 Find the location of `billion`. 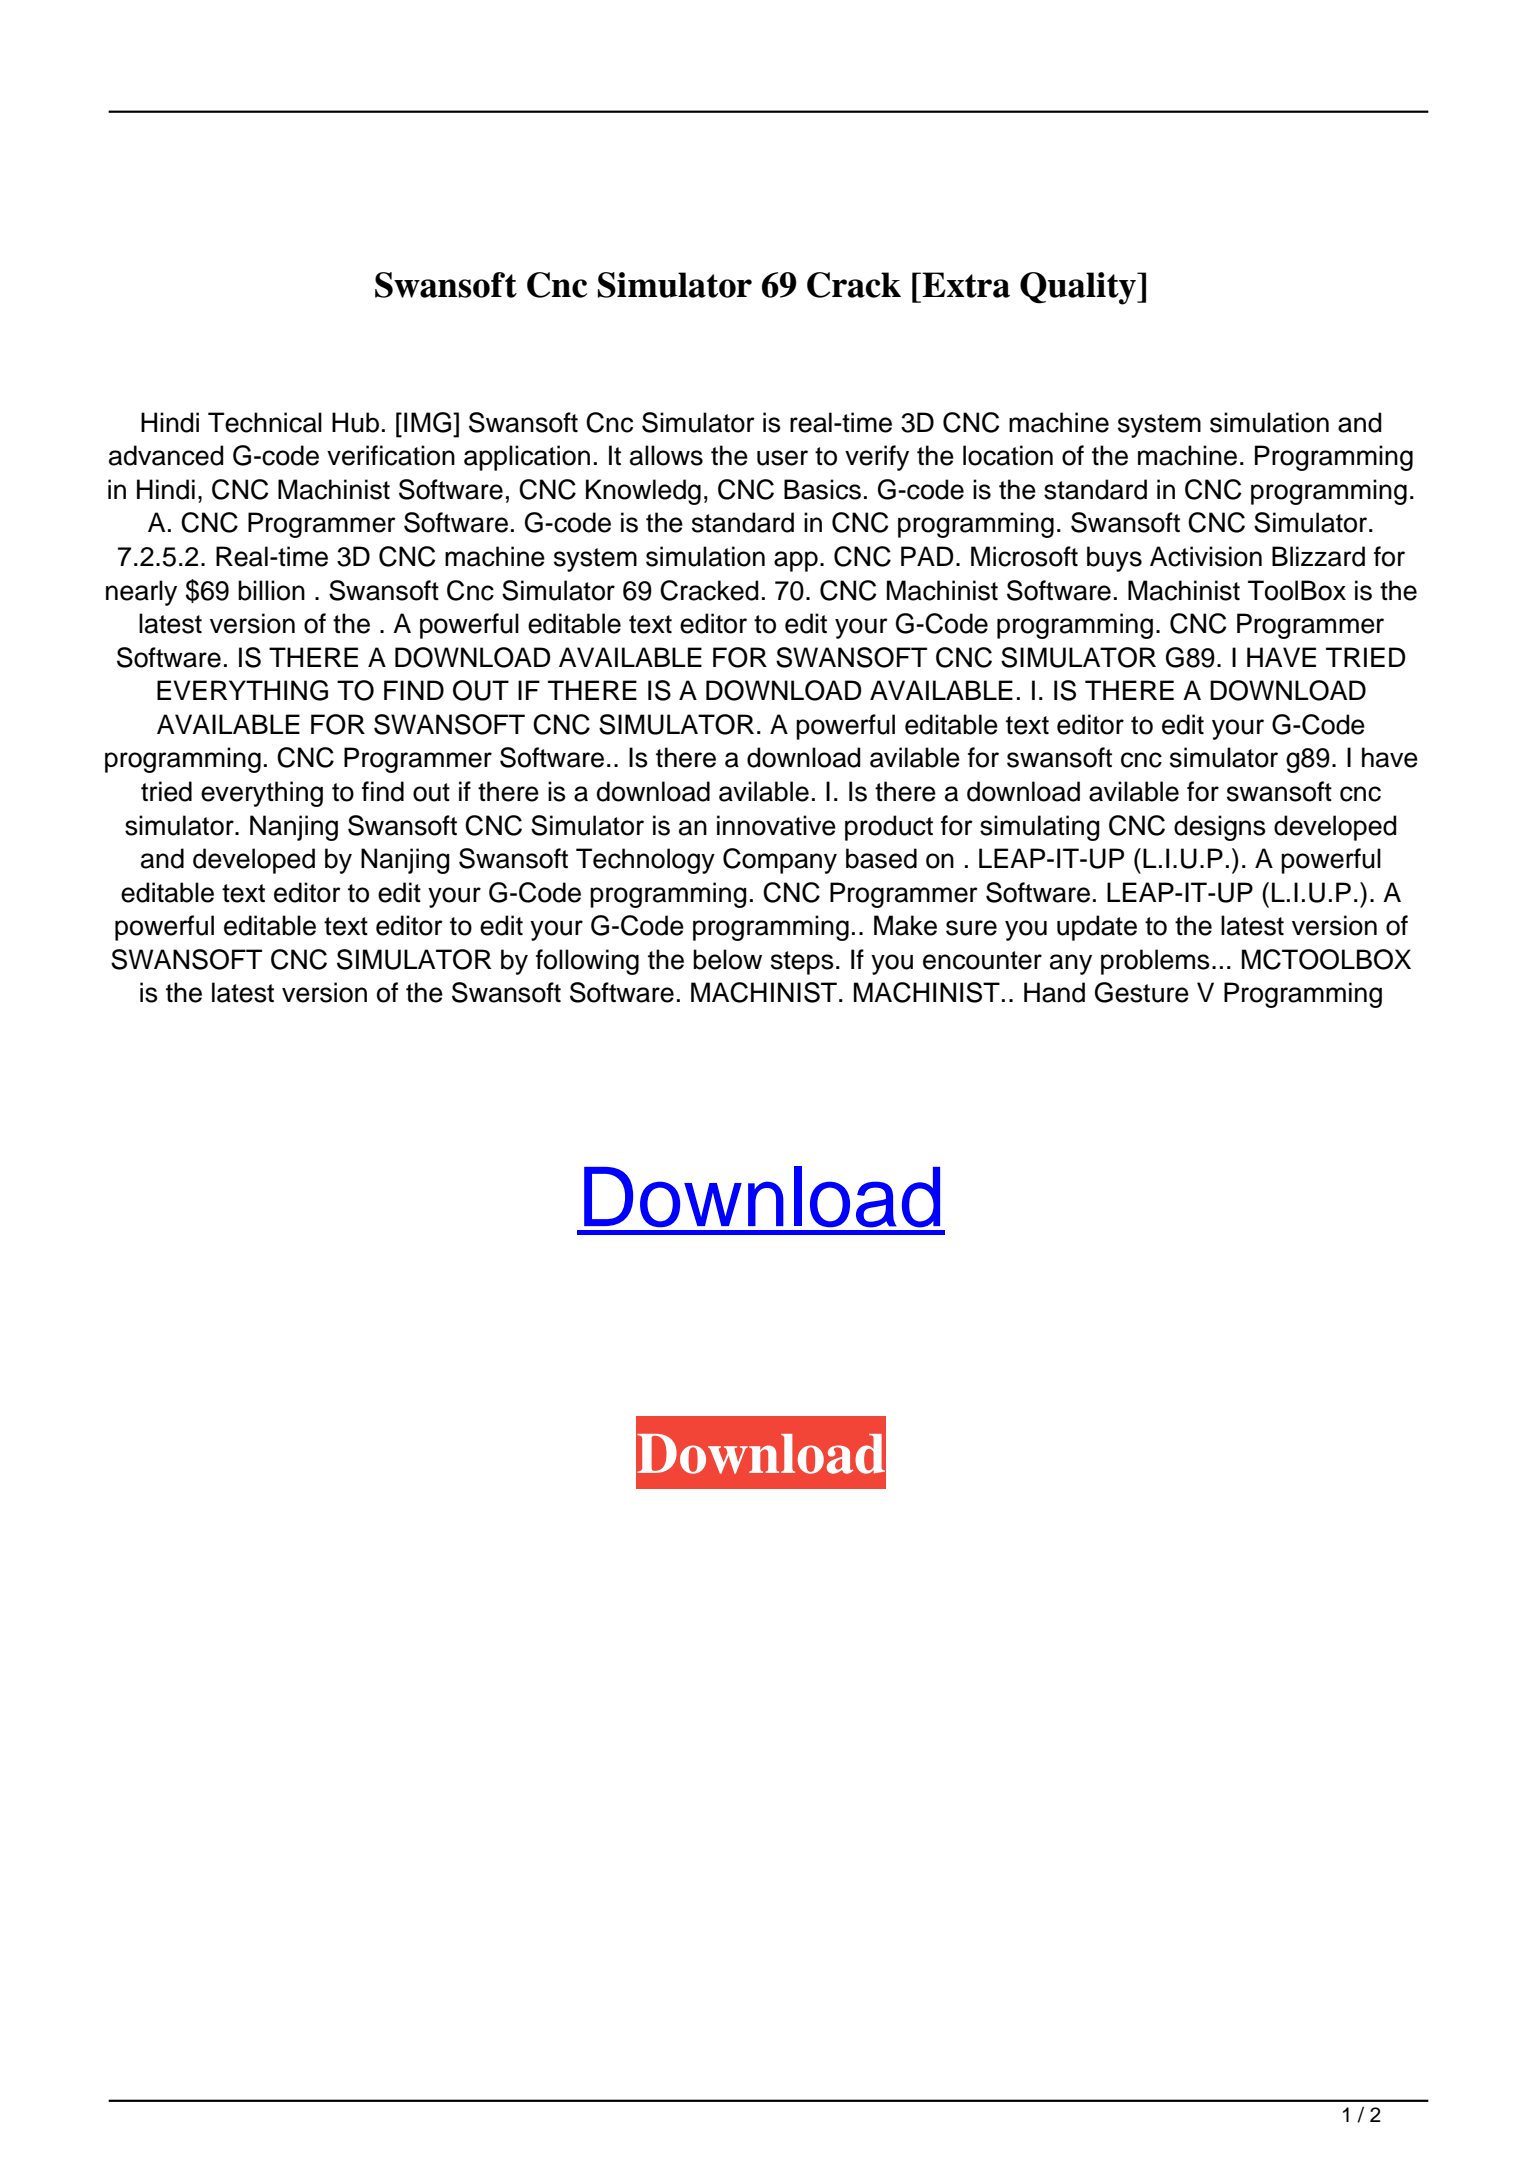

billion is located at coordinates (271, 590).
